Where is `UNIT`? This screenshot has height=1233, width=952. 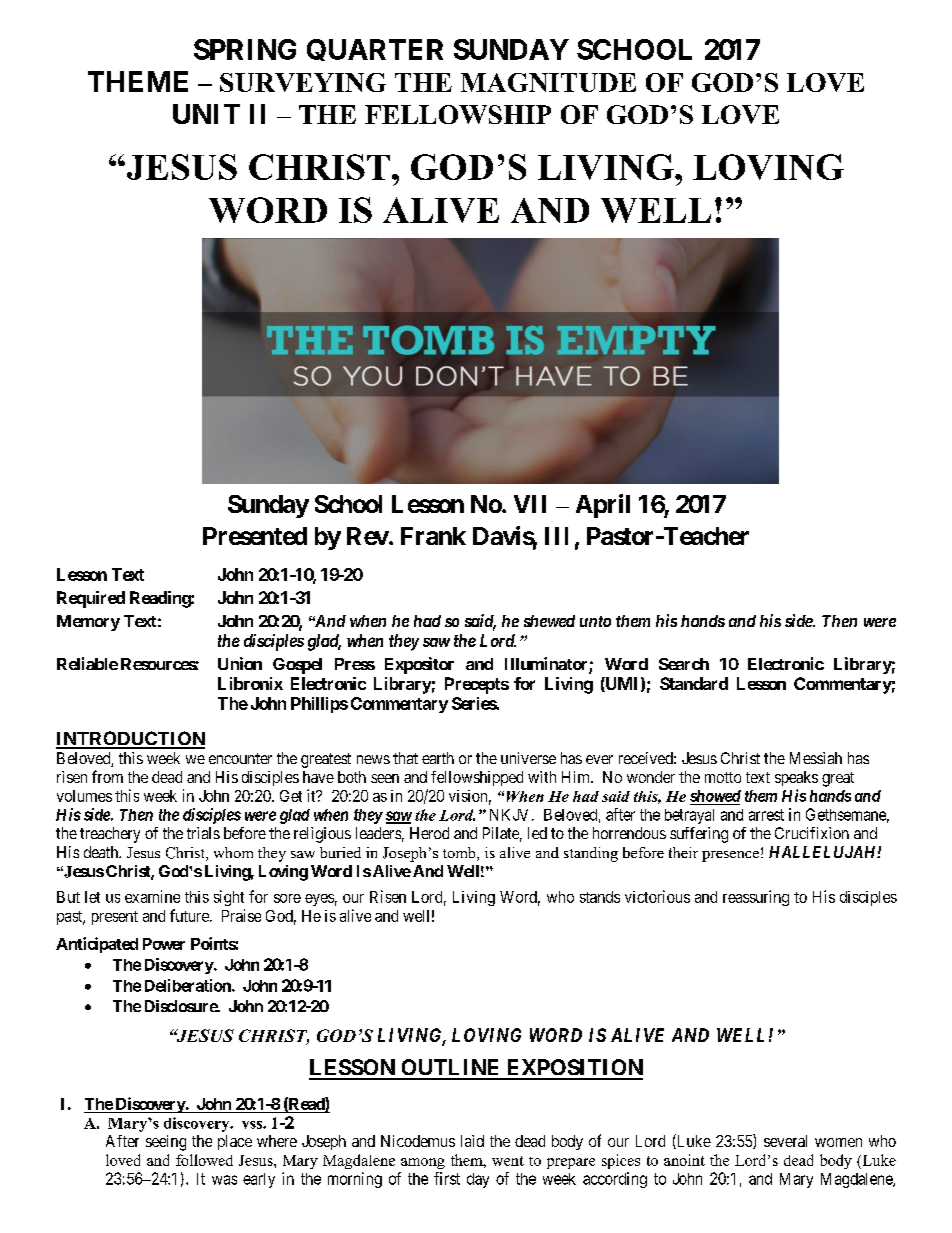 UNIT is located at coordinates (206, 114).
